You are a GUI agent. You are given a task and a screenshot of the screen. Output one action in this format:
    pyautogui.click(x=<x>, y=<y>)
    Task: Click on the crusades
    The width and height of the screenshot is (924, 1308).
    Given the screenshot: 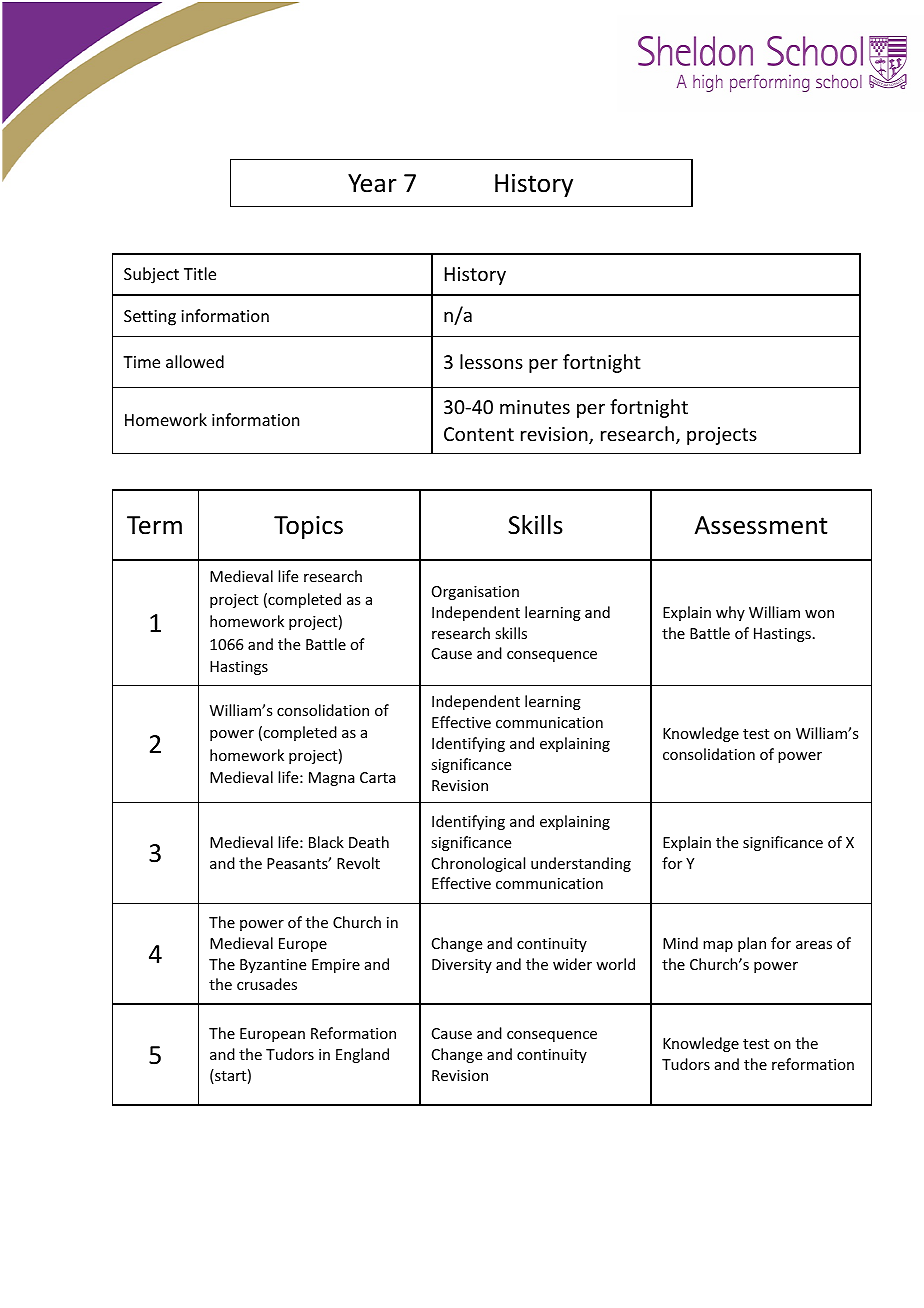 What is the action you would take?
    pyautogui.click(x=267, y=984)
